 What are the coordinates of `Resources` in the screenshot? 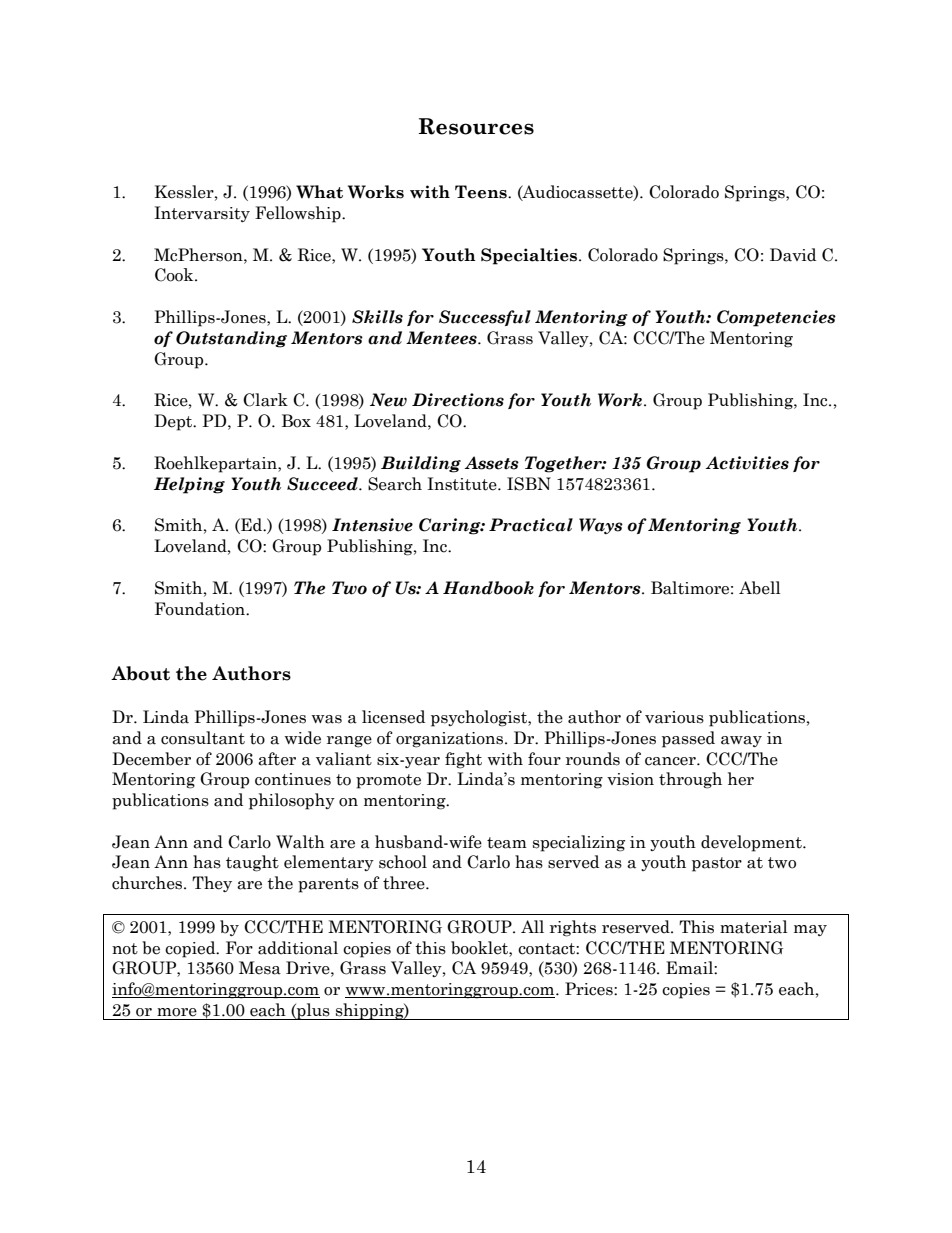 It's located at (476, 126).
